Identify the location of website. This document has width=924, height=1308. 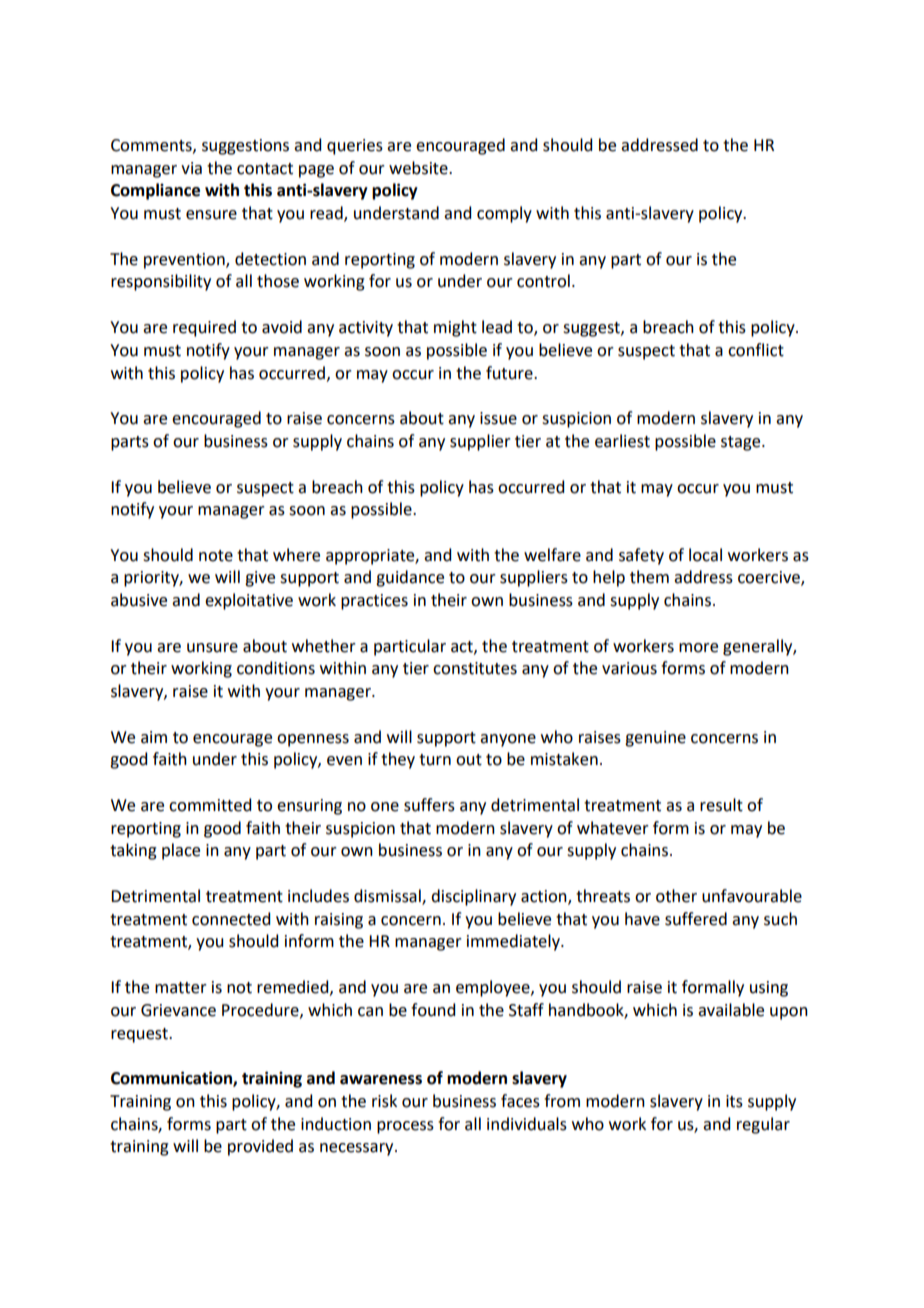
(419, 168).
